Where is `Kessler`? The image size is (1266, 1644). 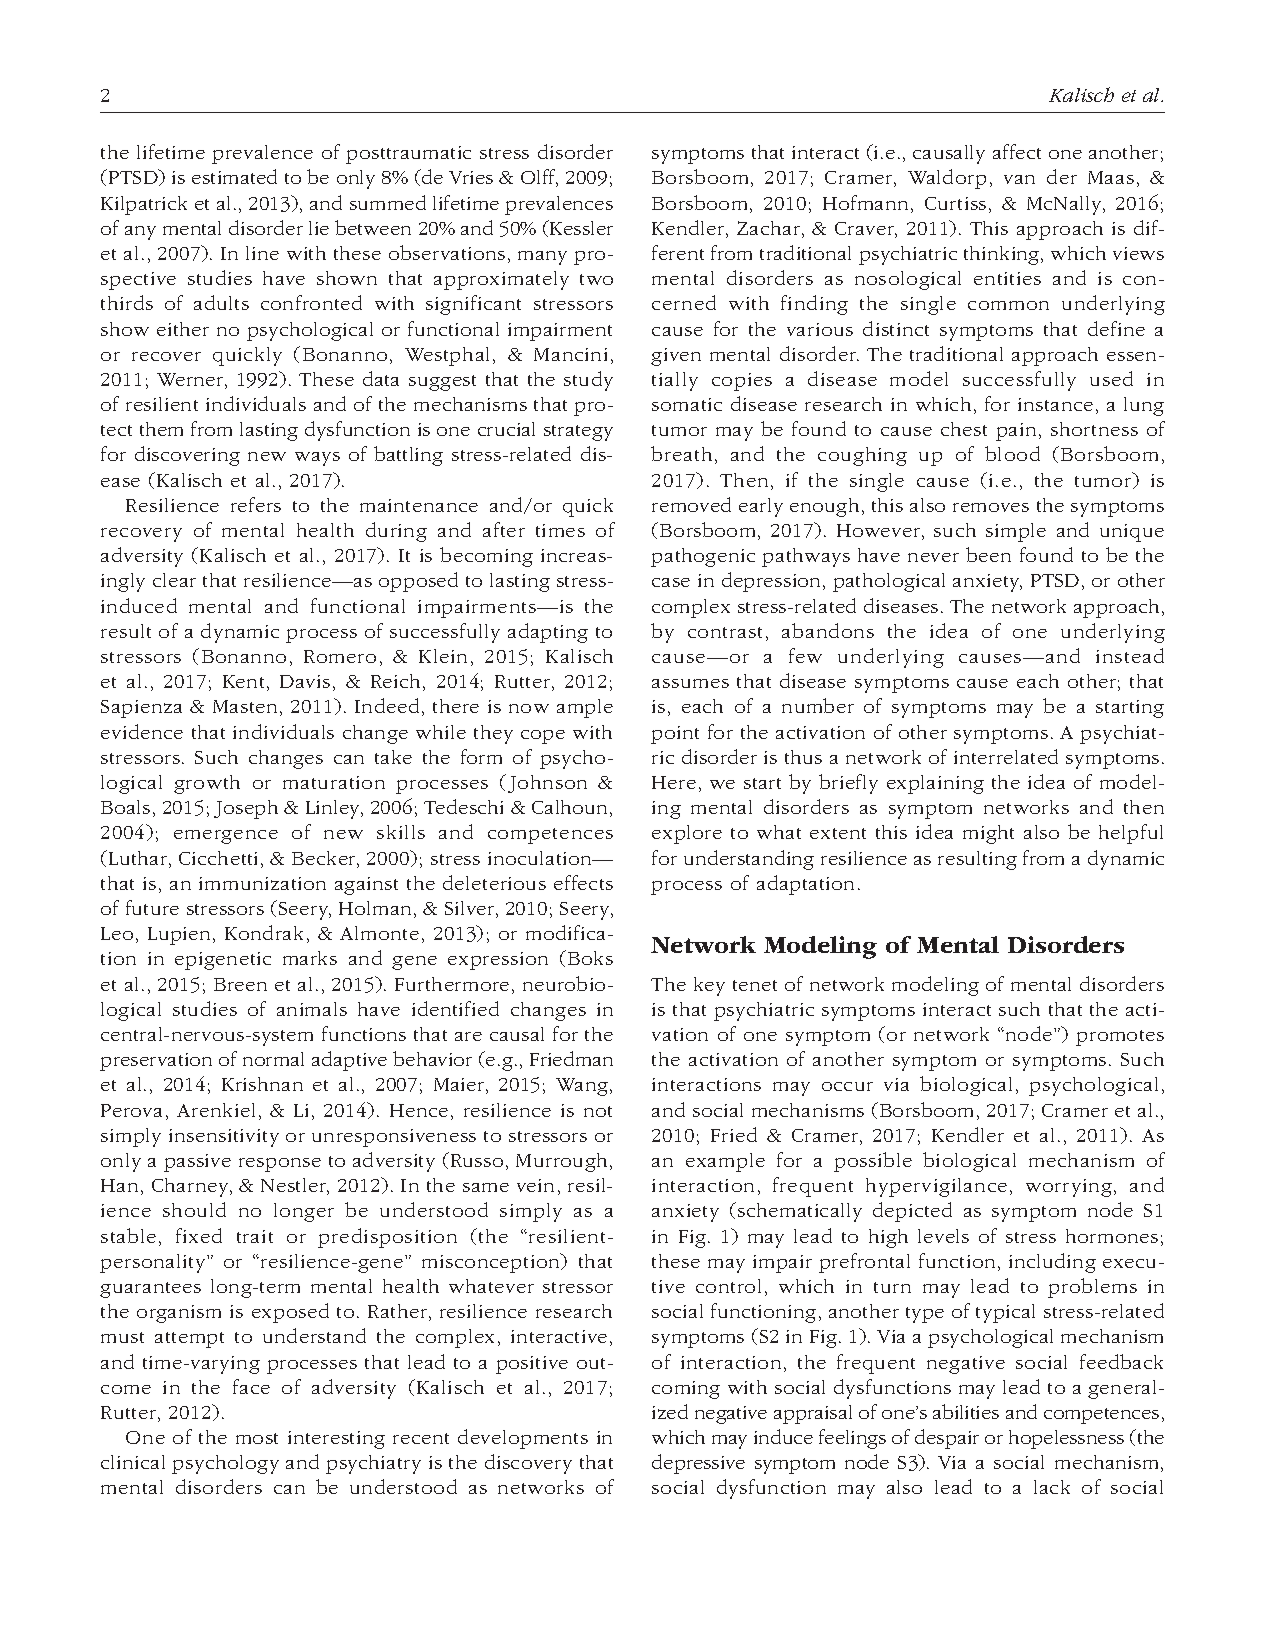
Kessler is located at coordinates (580, 227).
